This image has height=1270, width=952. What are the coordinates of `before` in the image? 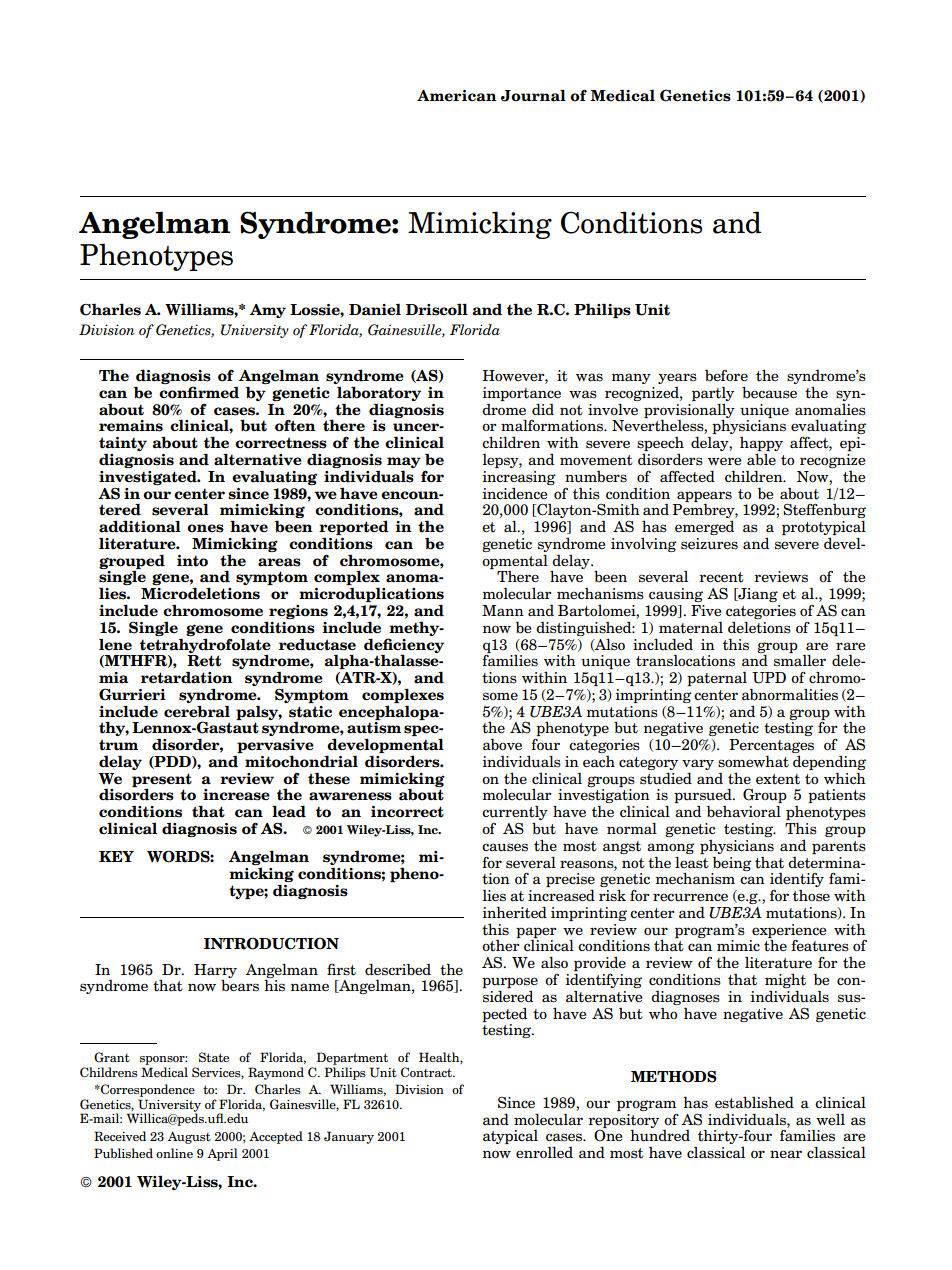 It's located at (726, 376).
